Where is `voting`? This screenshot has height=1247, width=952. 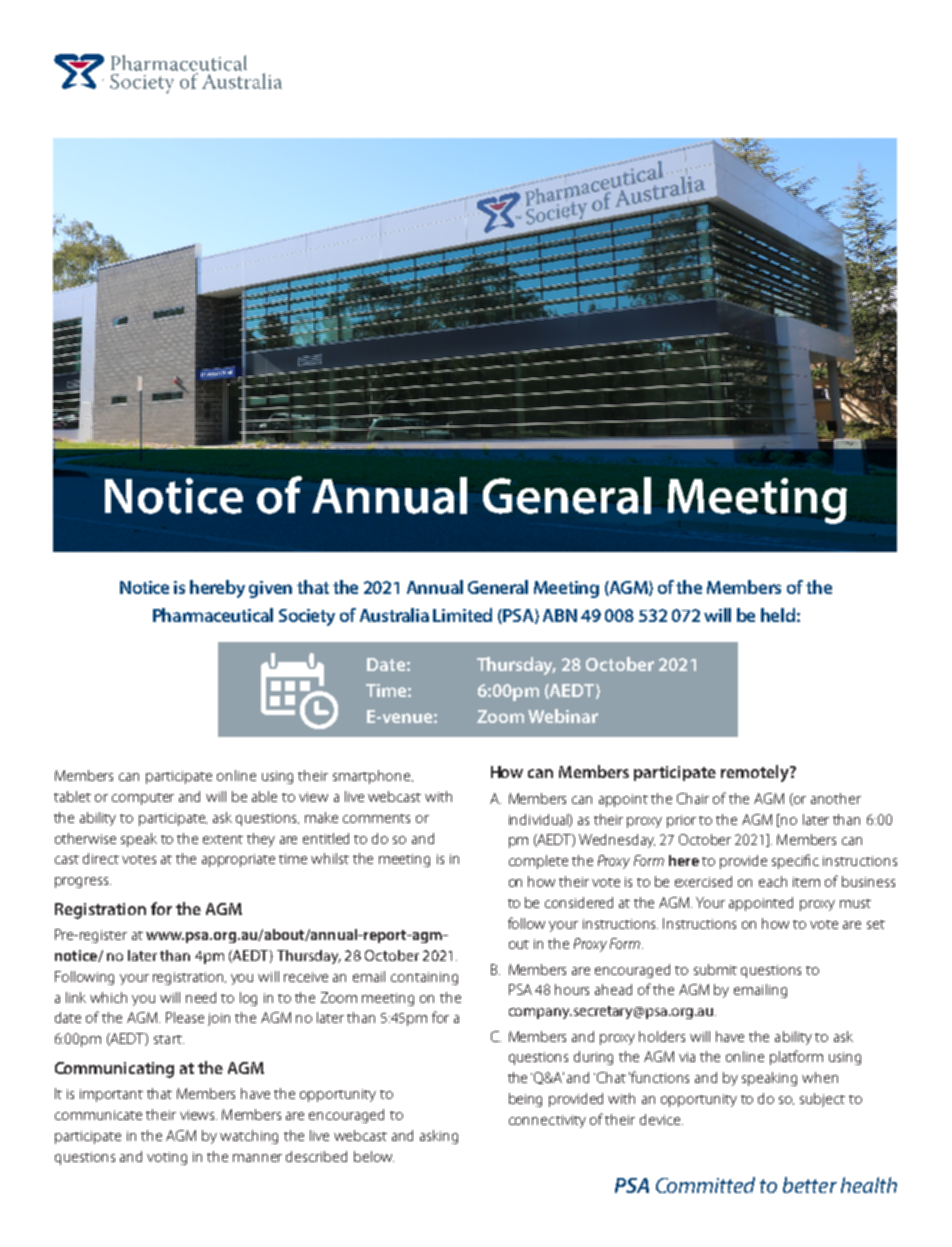
voting is located at coordinates (167, 1158).
